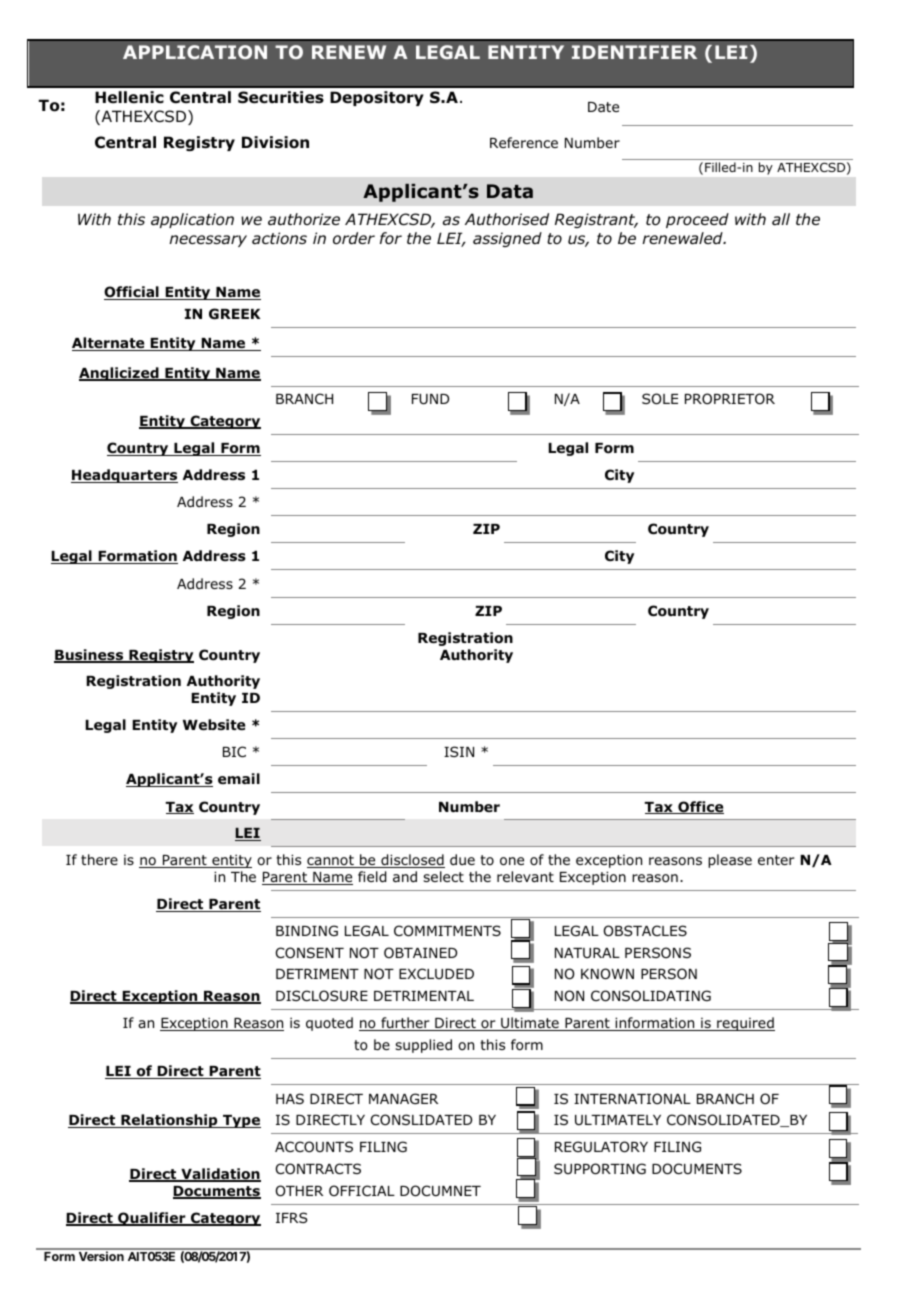  What do you see at coordinates (403, 1098) in the screenshot?
I see `MANAGER` at bounding box center [403, 1098].
